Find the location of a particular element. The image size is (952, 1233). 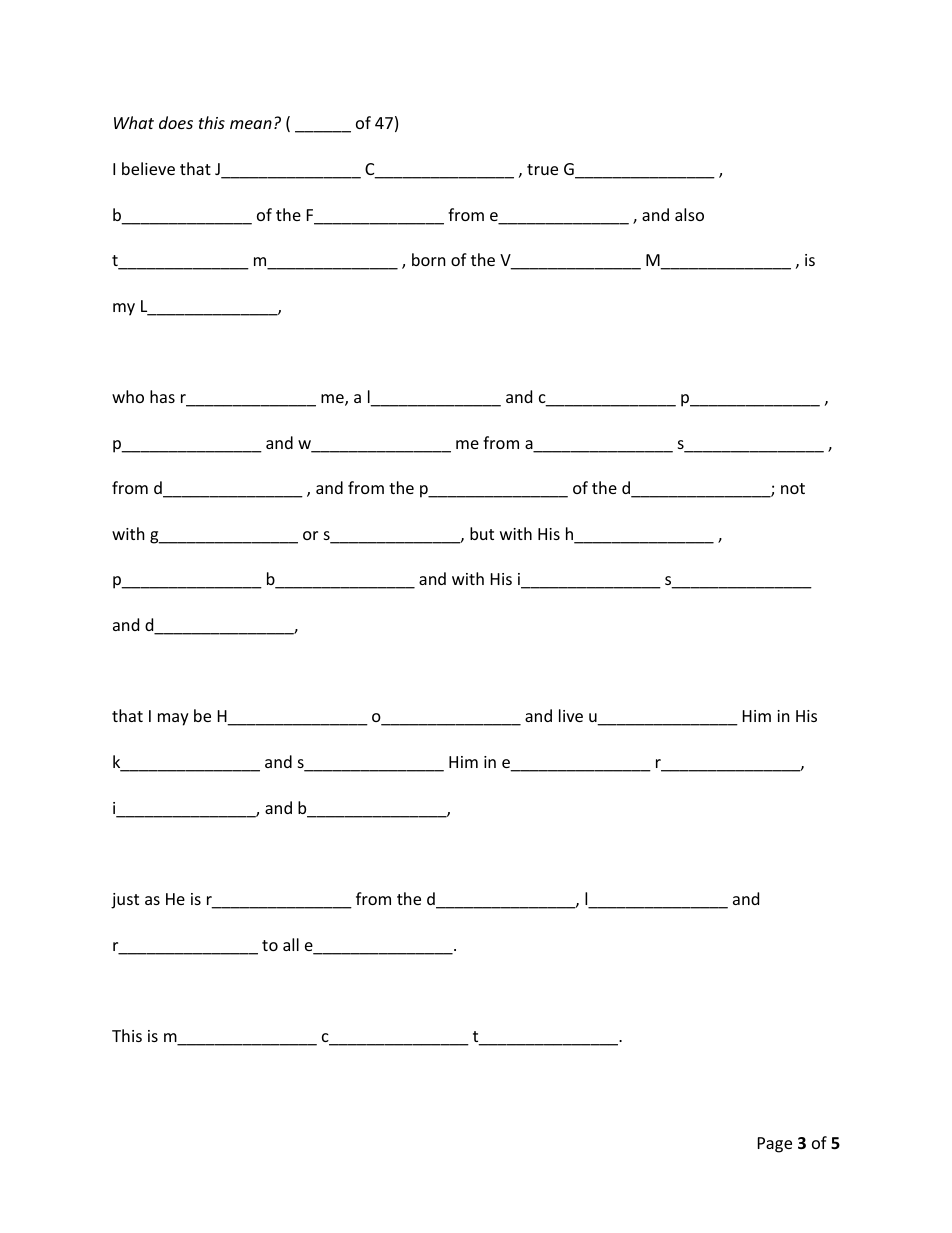

but is located at coordinates (482, 533).
